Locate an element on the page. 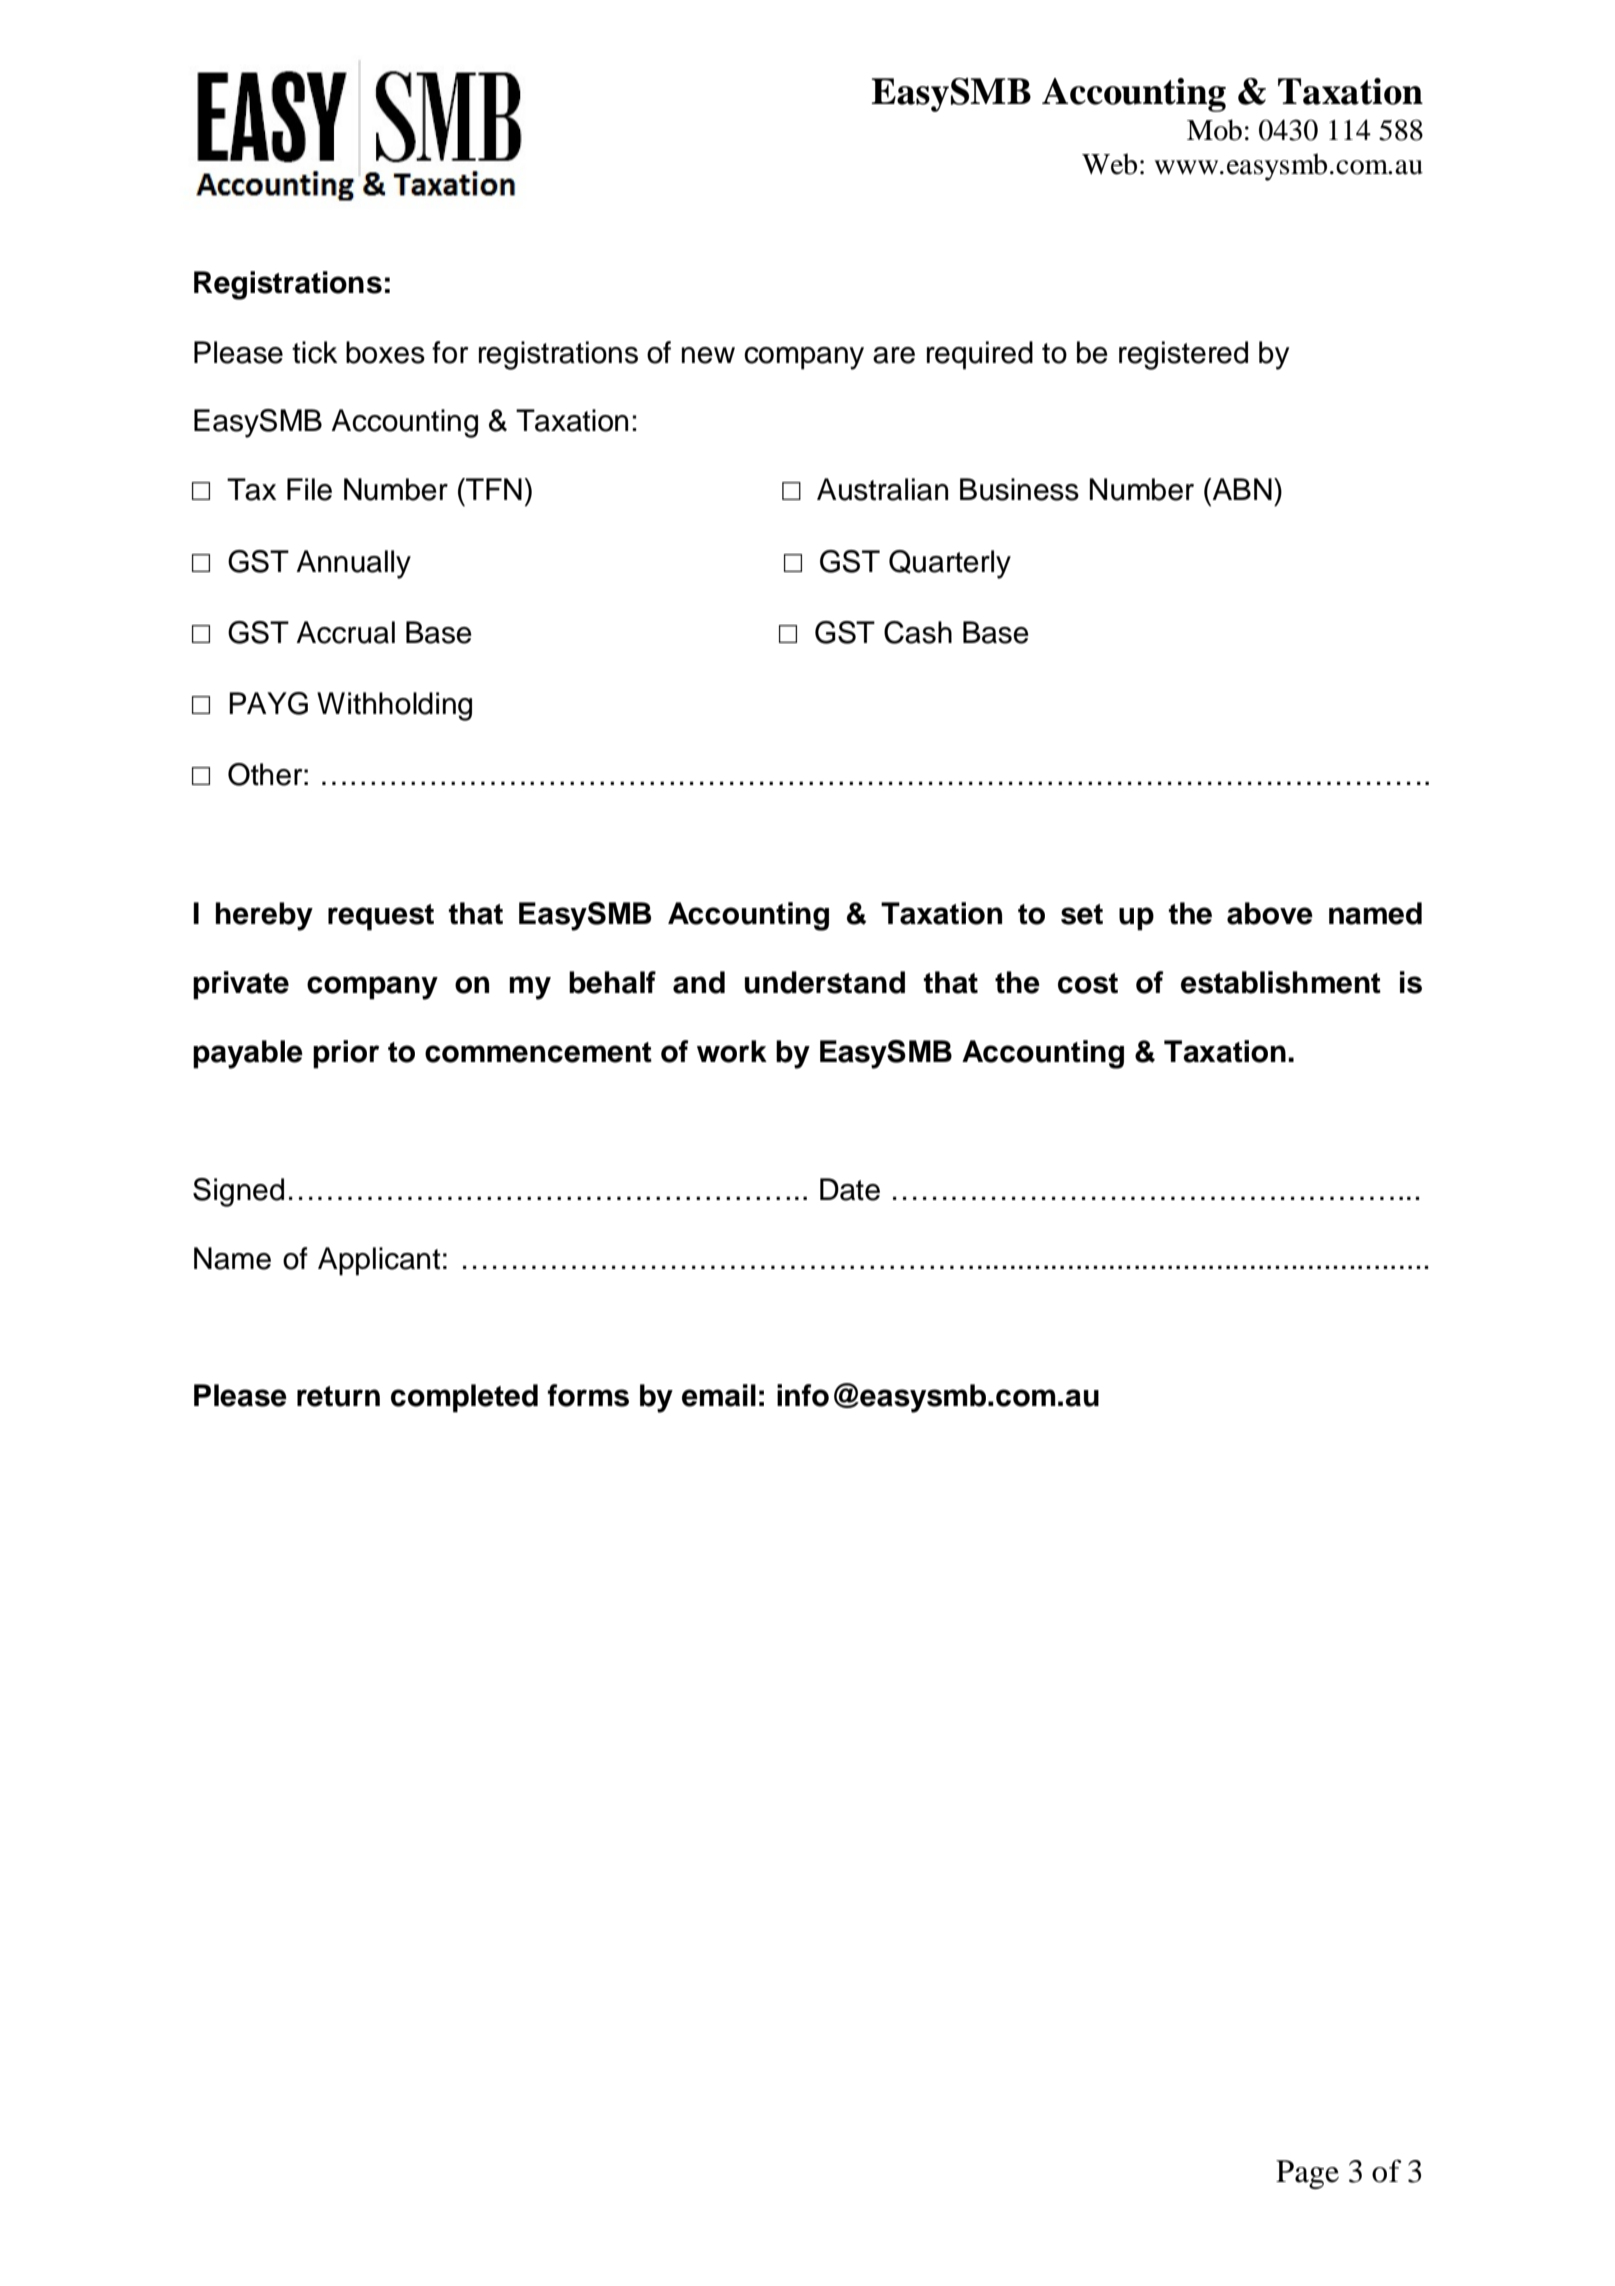 This document has height=2286, width=1615. new is located at coordinates (708, 355).
